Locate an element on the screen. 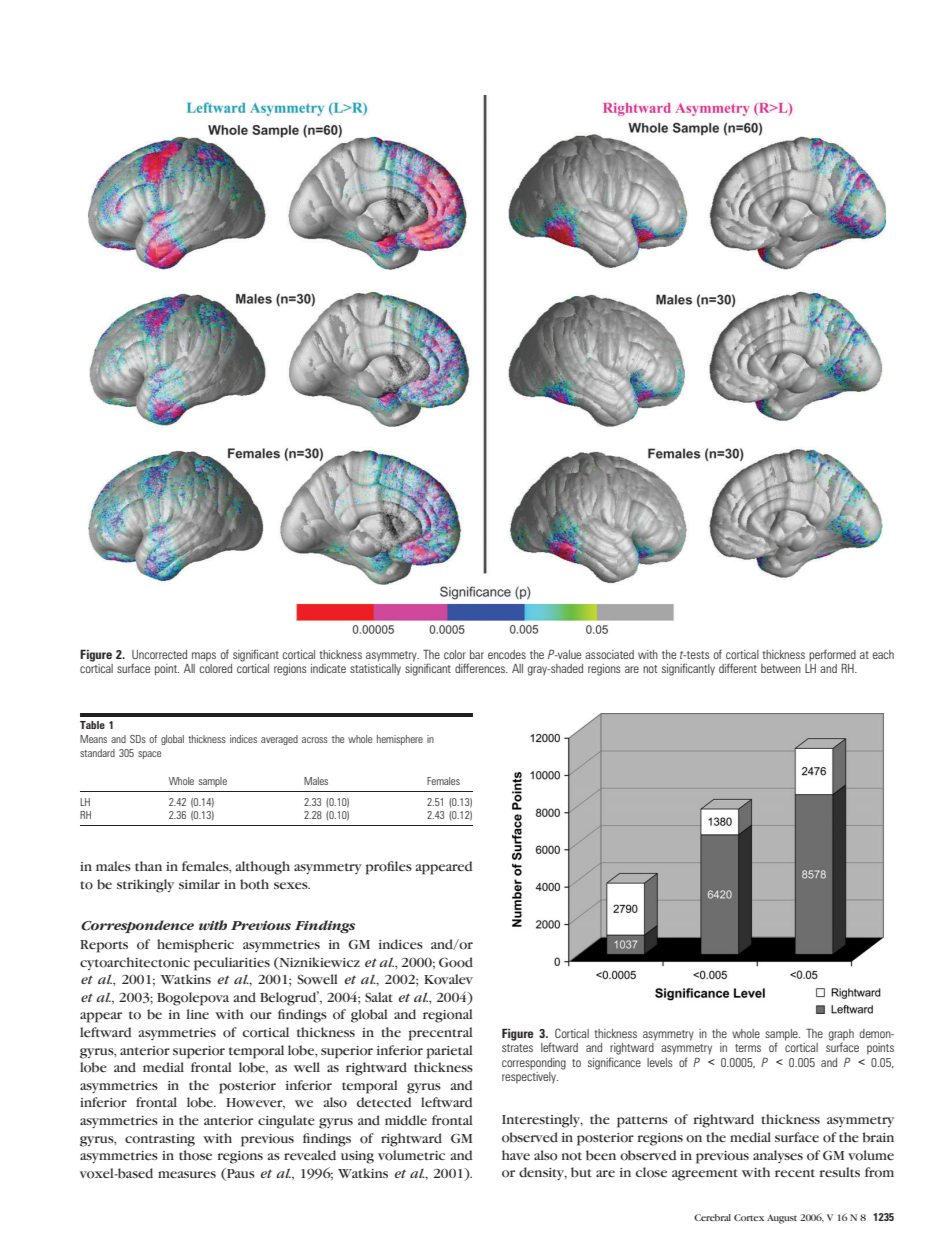 The width and height of the screenshot is (952, 1256). hemispheric is located at coordinates (195, 946).
